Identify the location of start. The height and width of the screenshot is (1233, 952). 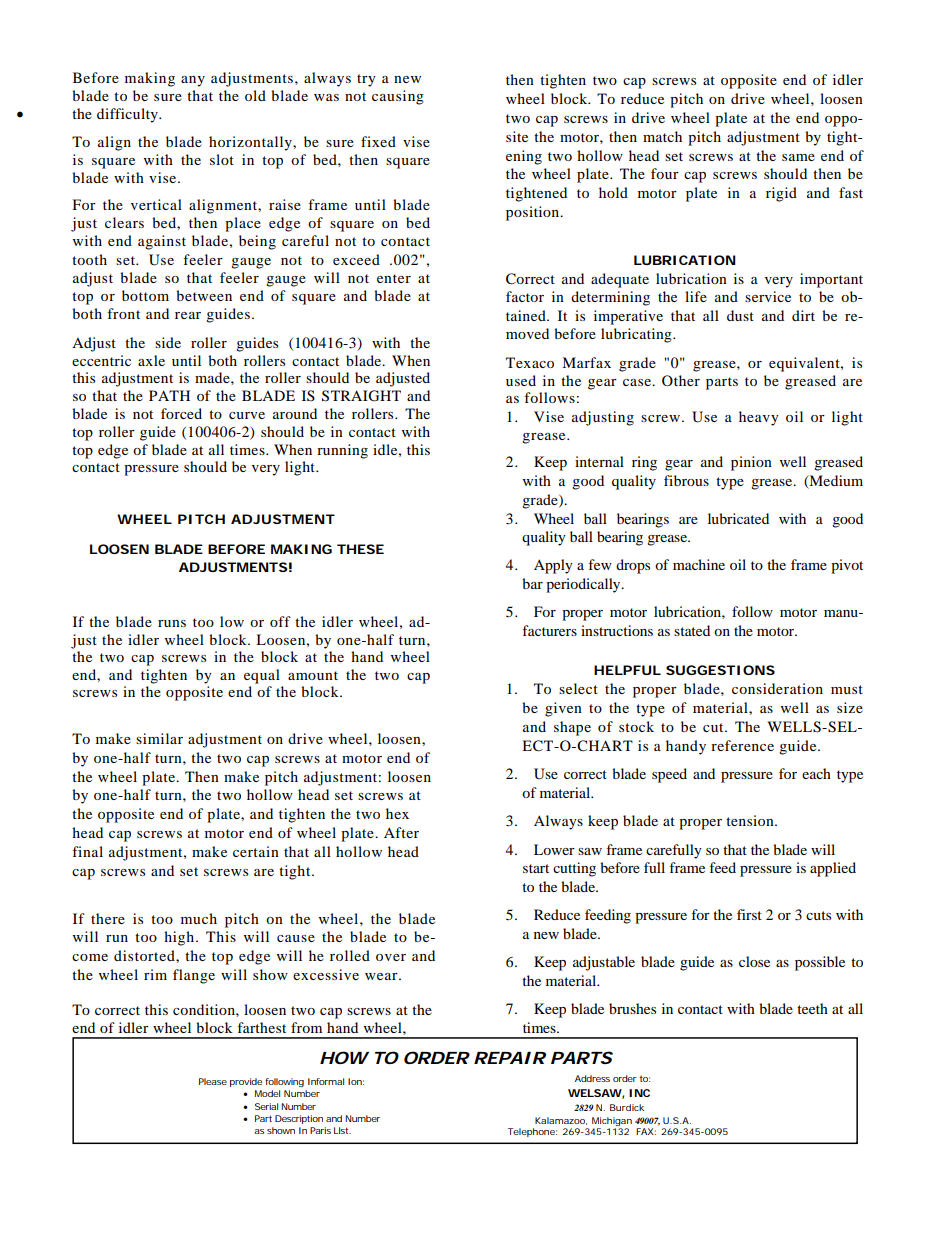
(536, 868).
